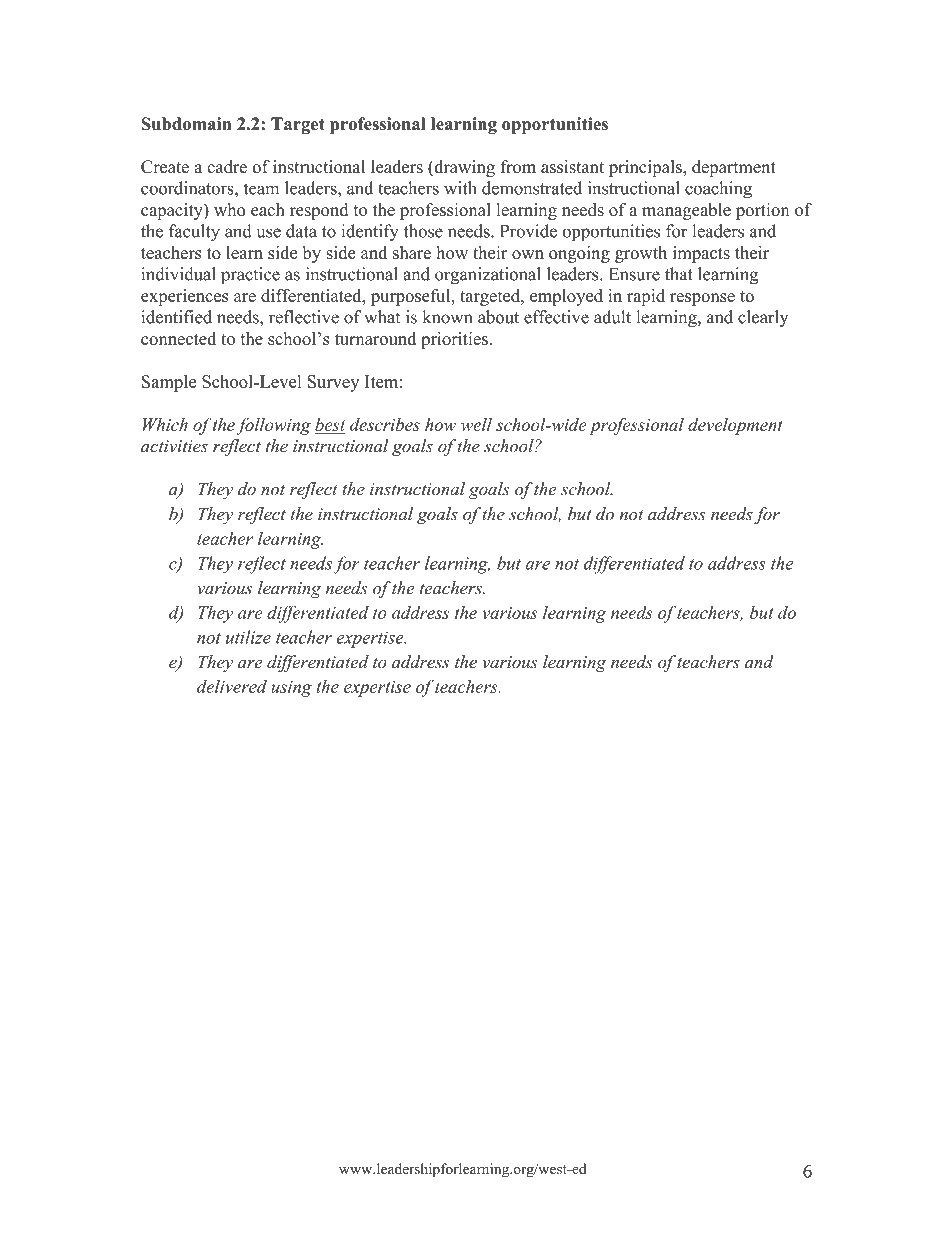 This page has width=952, height=1233. I want to click on delivered, so click(232, 686).
